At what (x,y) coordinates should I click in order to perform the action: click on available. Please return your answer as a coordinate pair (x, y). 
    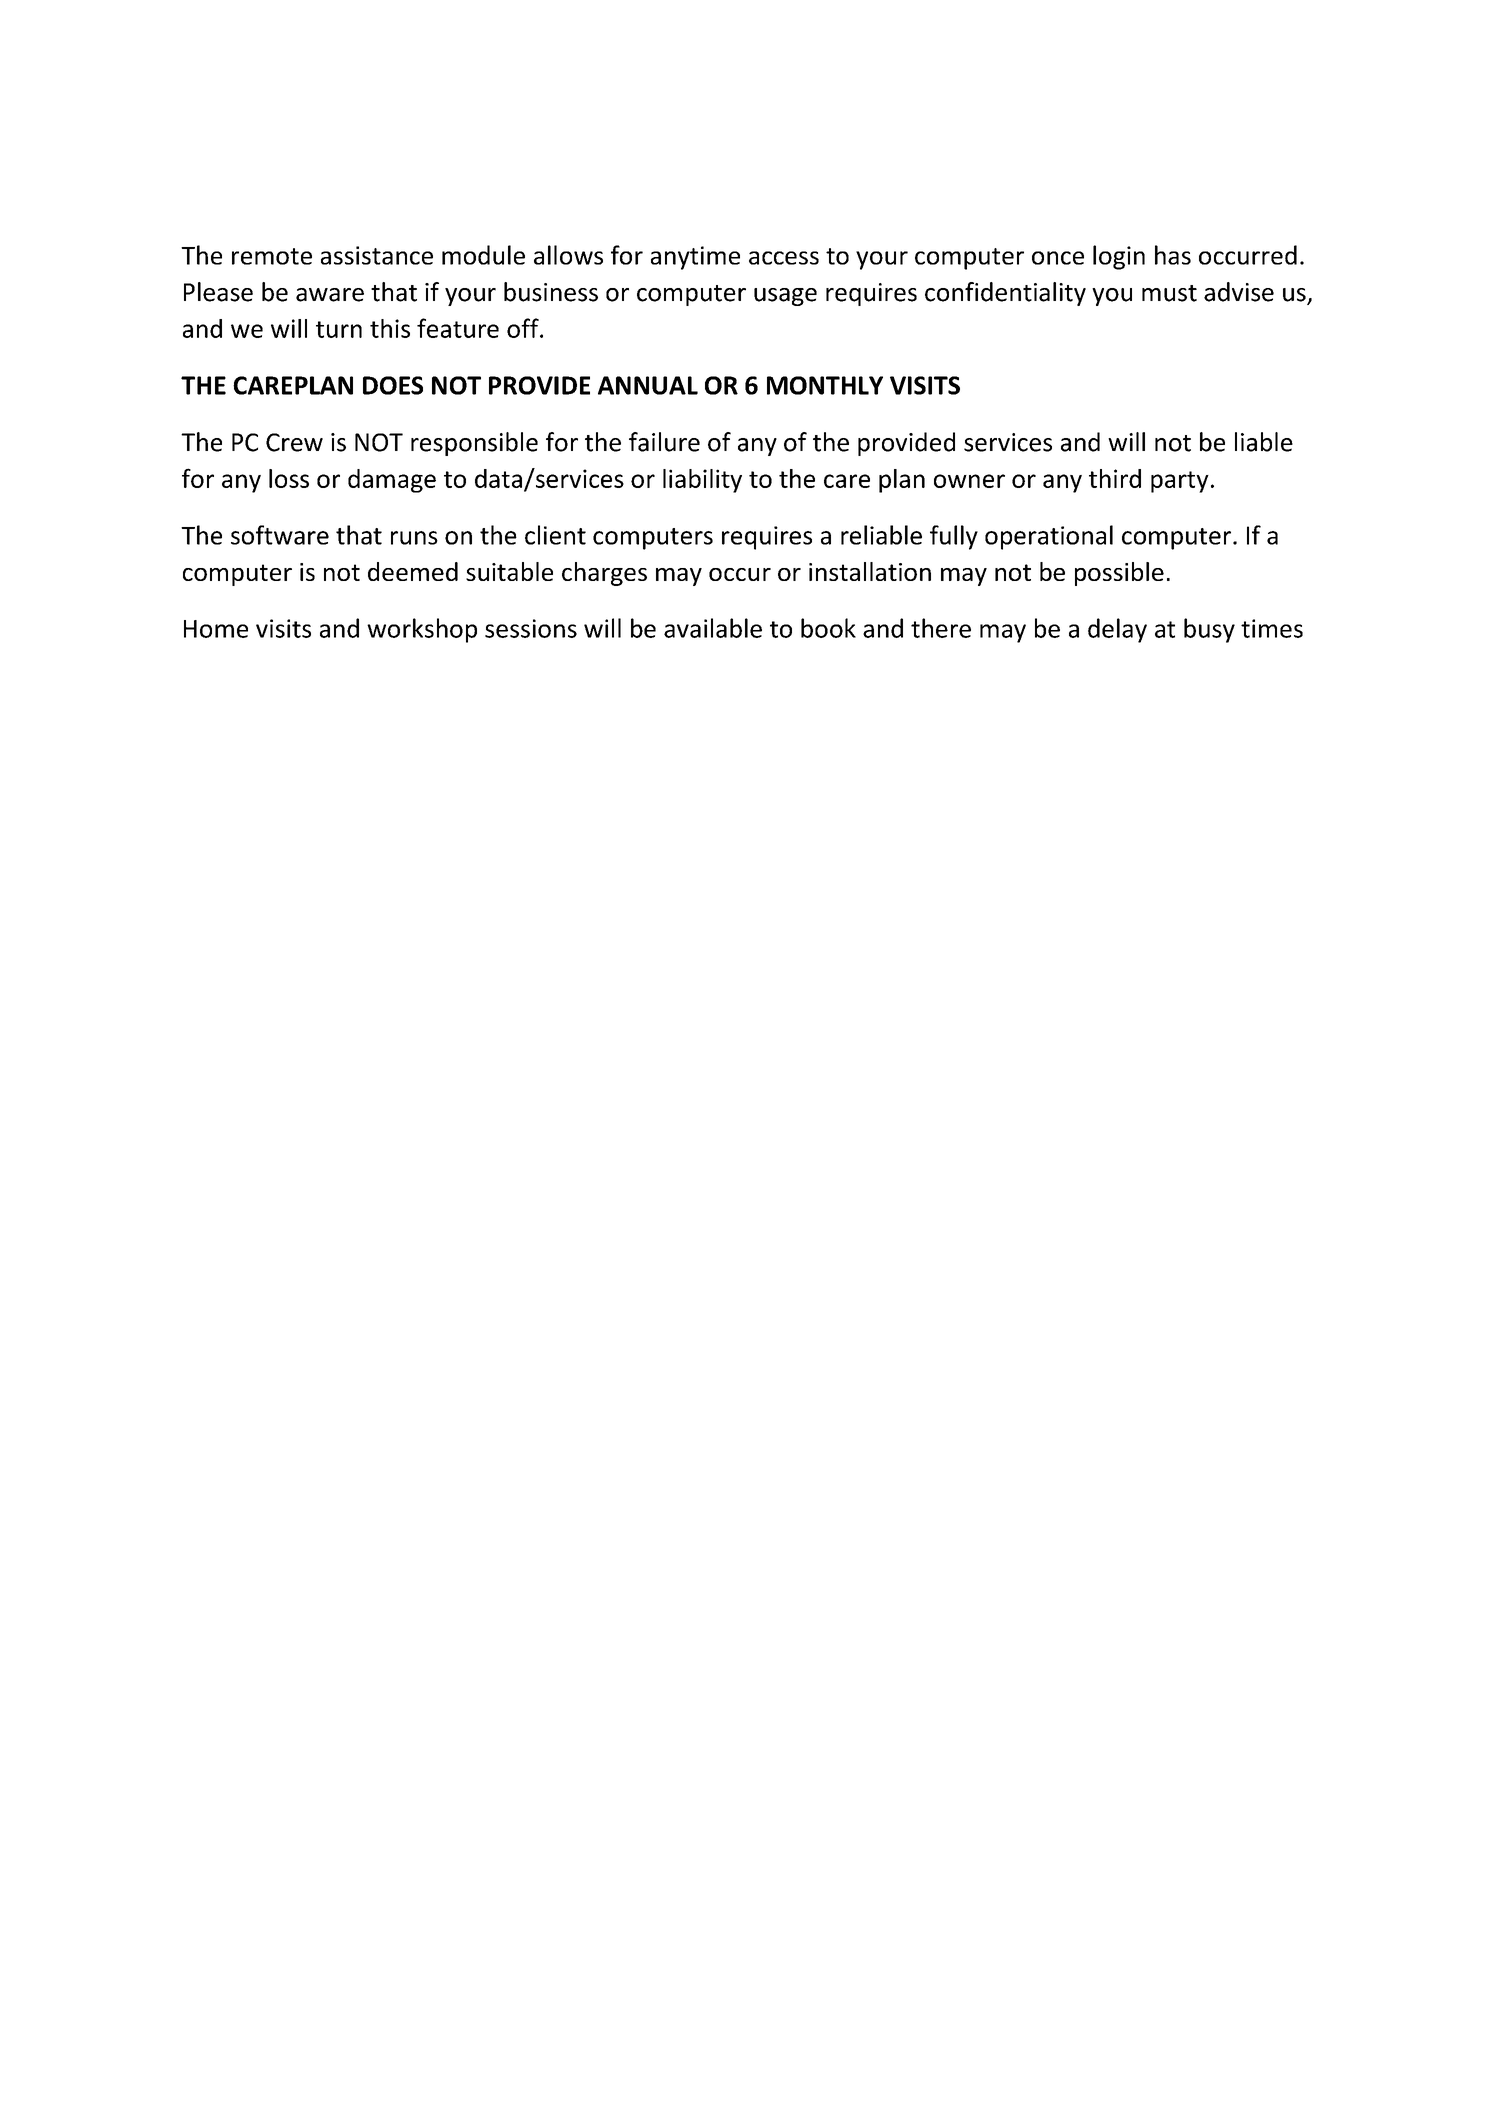
    Looking at the image, I should click on (713, 628).
